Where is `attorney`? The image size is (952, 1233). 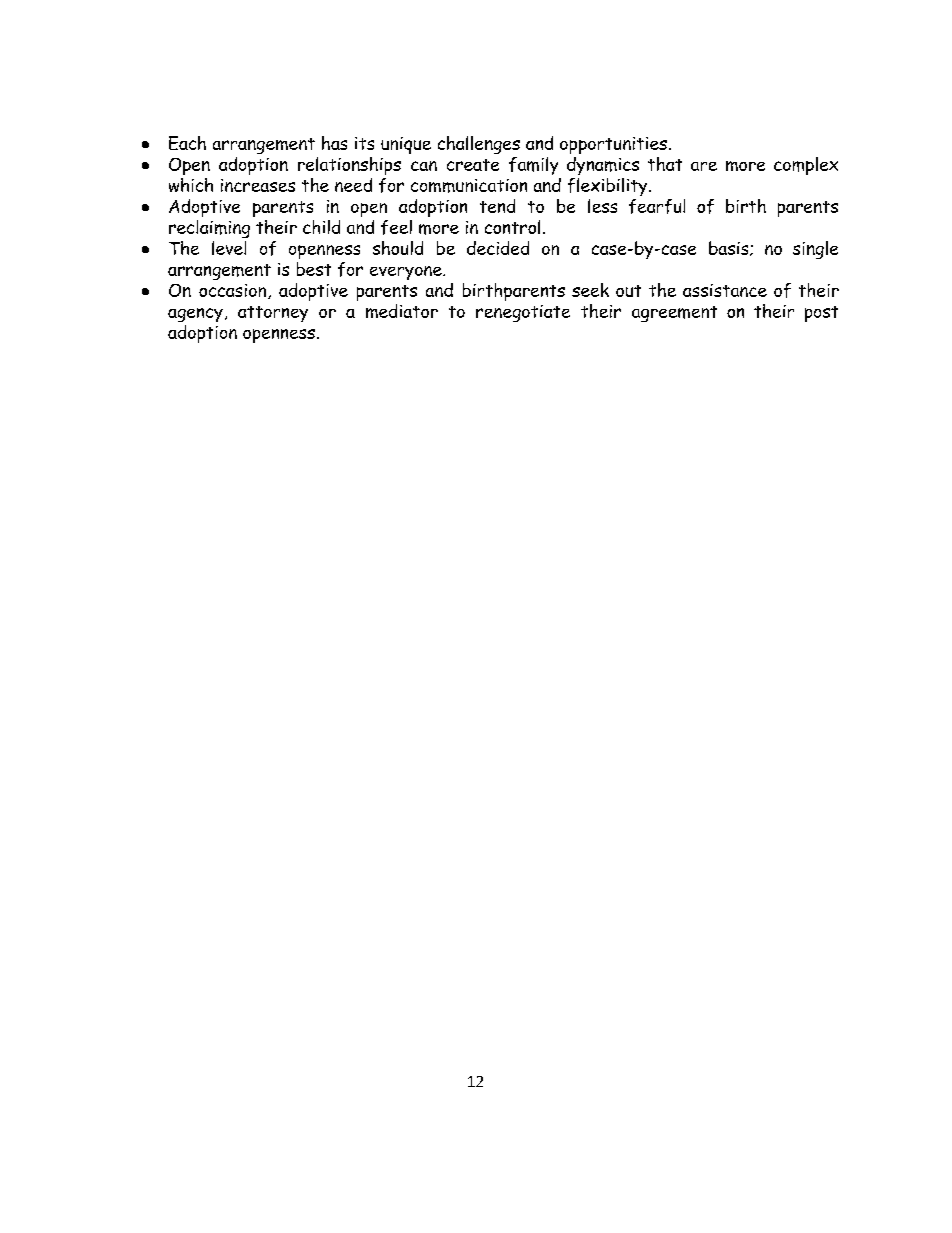
attorney is located at coordinates (273, 314).
